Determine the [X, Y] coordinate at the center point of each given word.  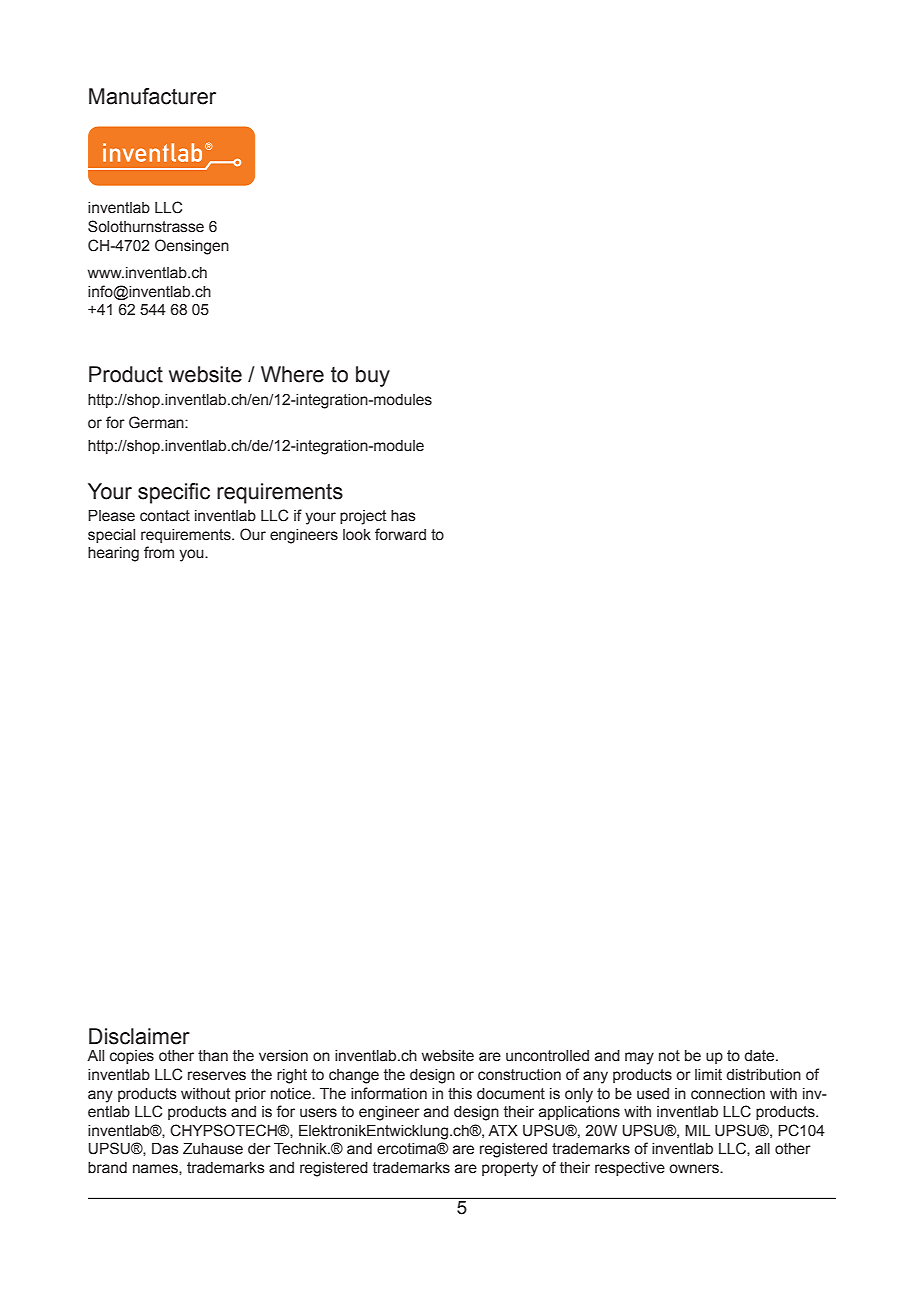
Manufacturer [152, 96]
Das [165, 1149]
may [639, 1058]
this [460, 1094]
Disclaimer [139, 1036]
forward [400, 534]
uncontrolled [547, 1056]
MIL [697, 1130]
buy [373, 376]
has [403, 516]
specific [174, 493]
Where [292, 374]
